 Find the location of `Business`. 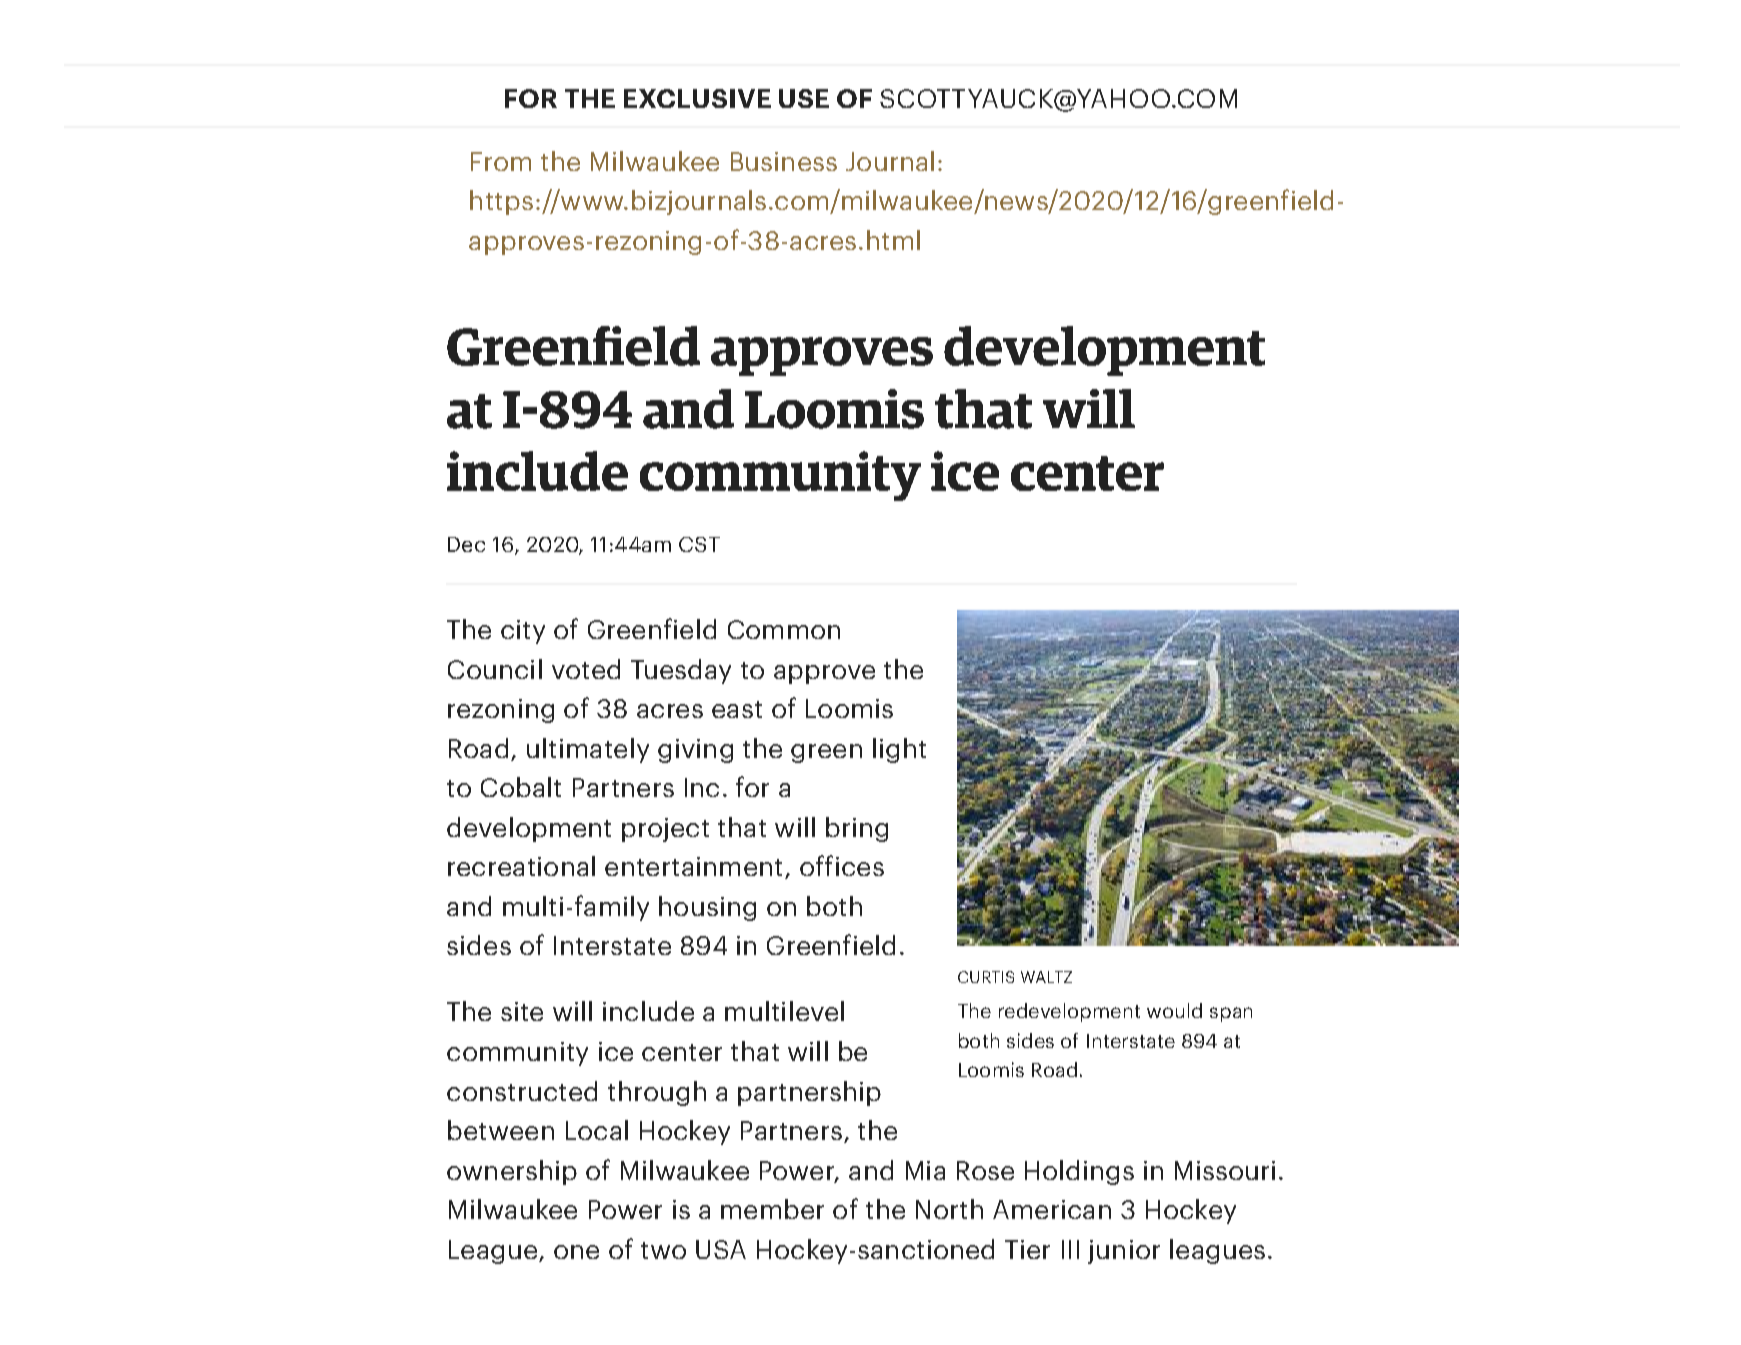

Business is located at coordinates (784, 161).
